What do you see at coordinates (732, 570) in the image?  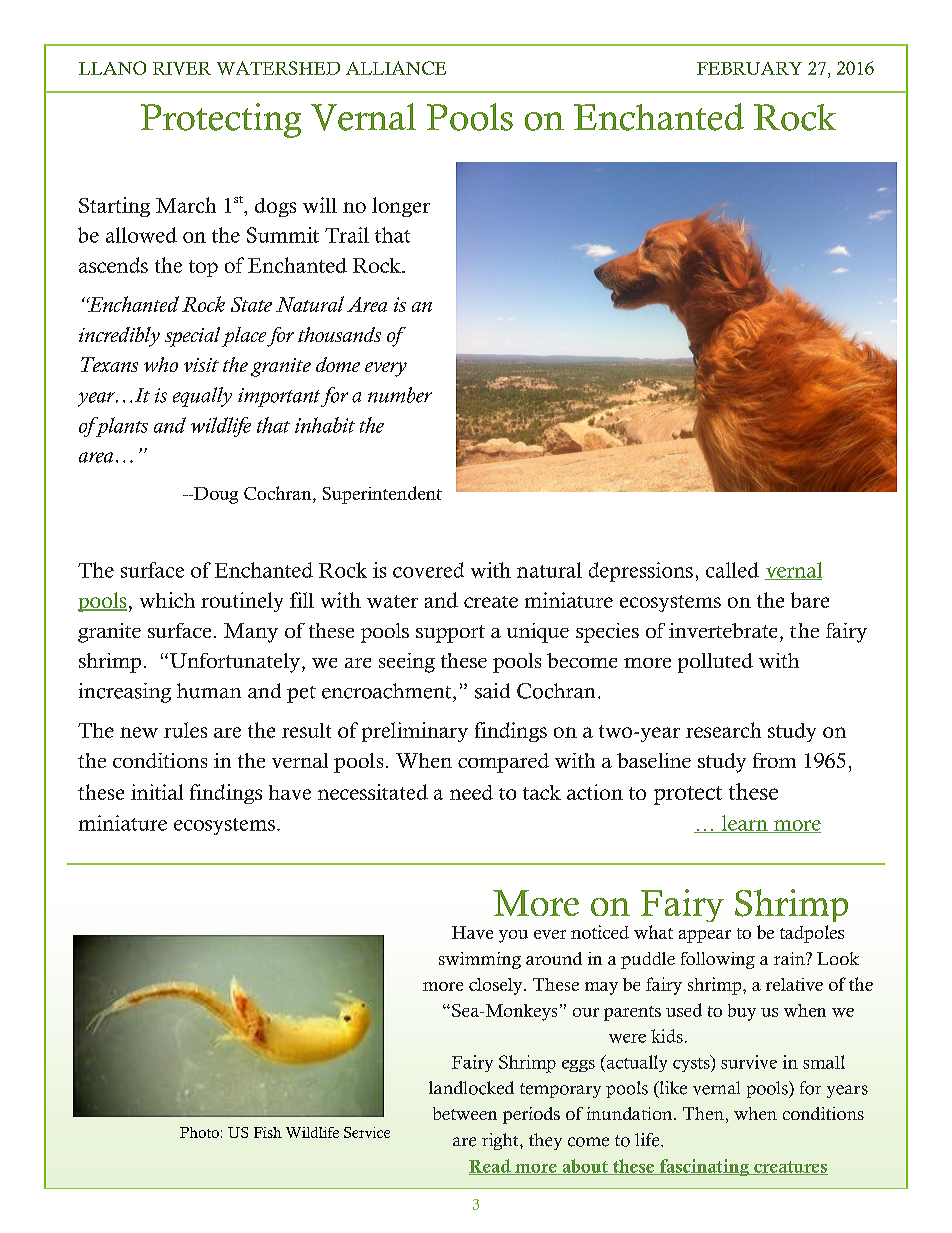 I see `called` at bounding box center [732, 570].
